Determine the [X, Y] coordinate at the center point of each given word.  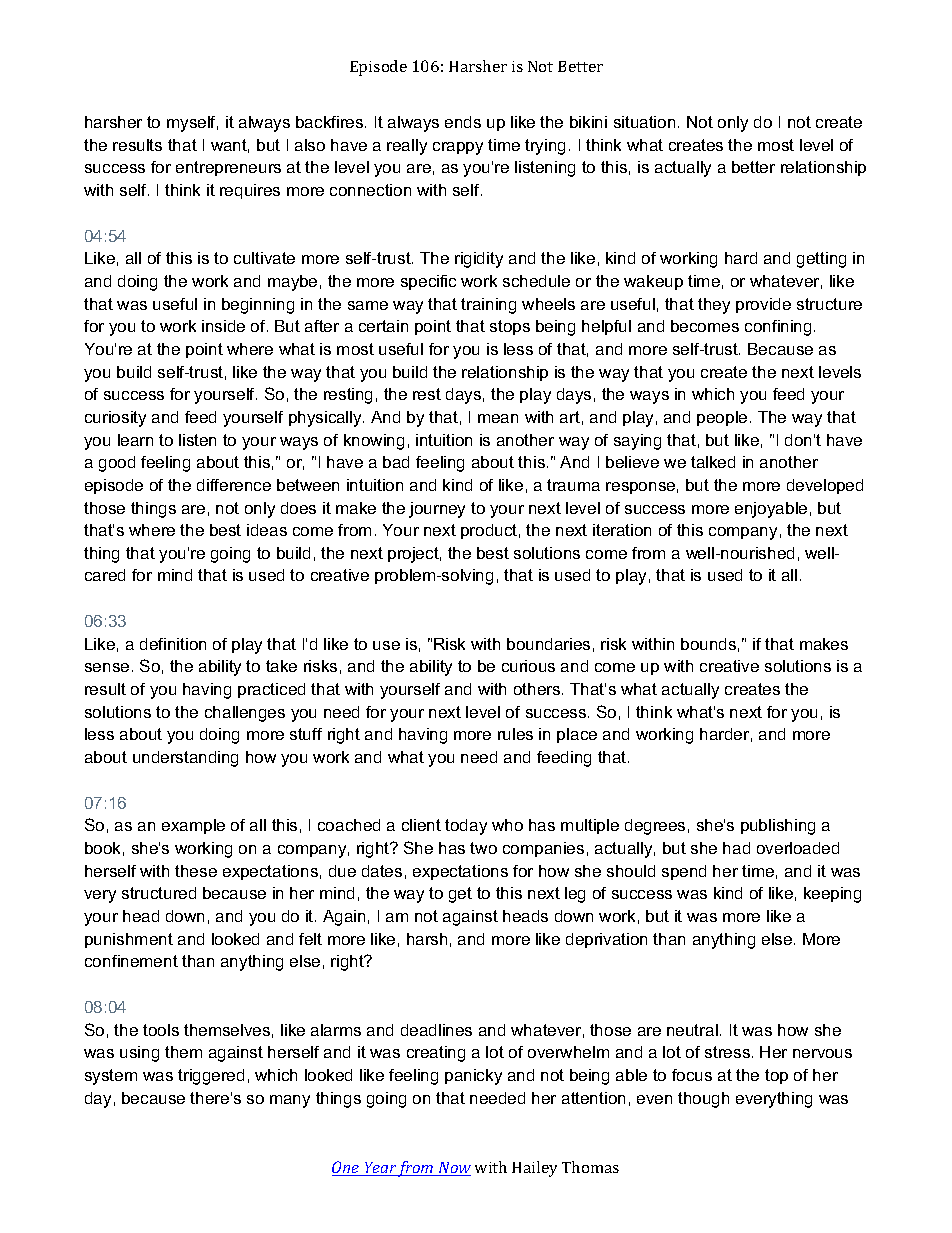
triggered [211, 1077]
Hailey [534, 1169]
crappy [458, 148]
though [703, 1100]
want [230, 146]
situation [644, 122]
